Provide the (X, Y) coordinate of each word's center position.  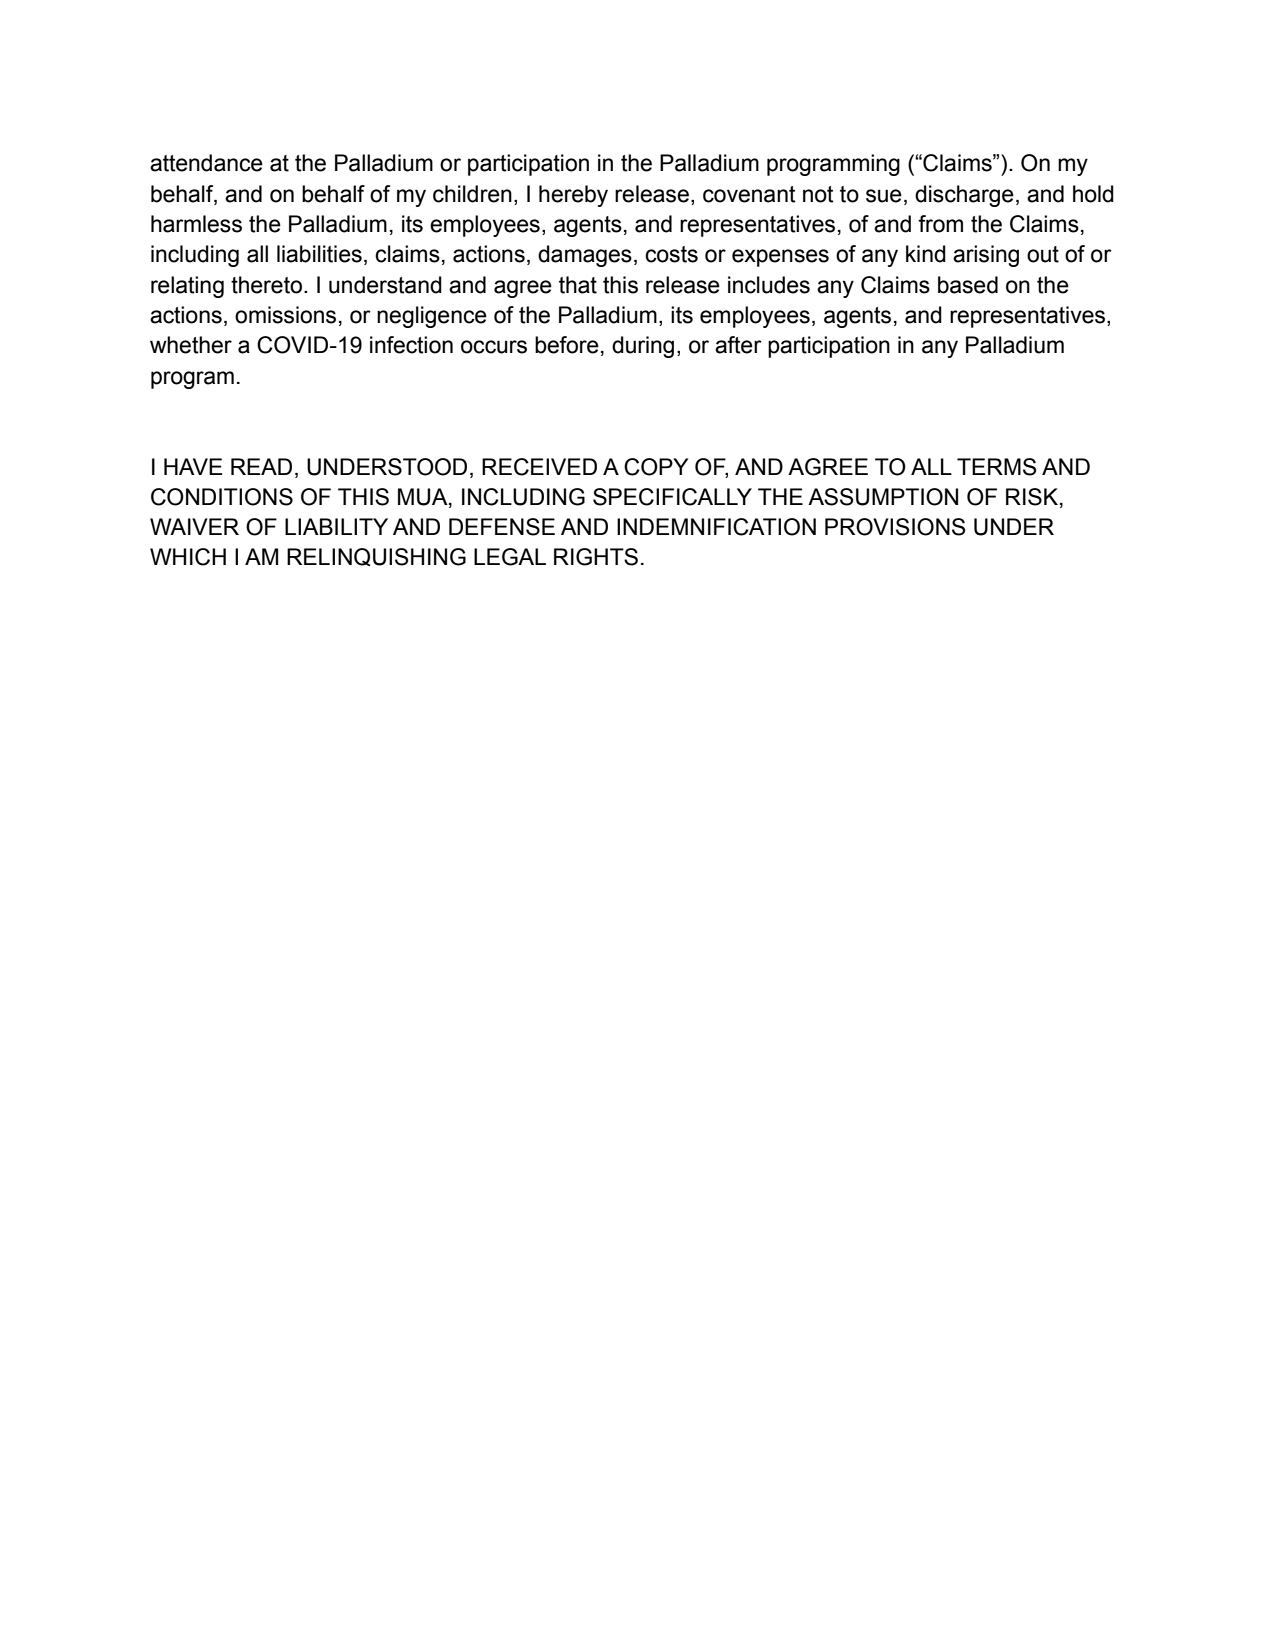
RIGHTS (596, 557)
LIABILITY (336, 526)
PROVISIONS (895, 527)
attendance (206, 163)
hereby (573, 196)
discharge (964, 196)
